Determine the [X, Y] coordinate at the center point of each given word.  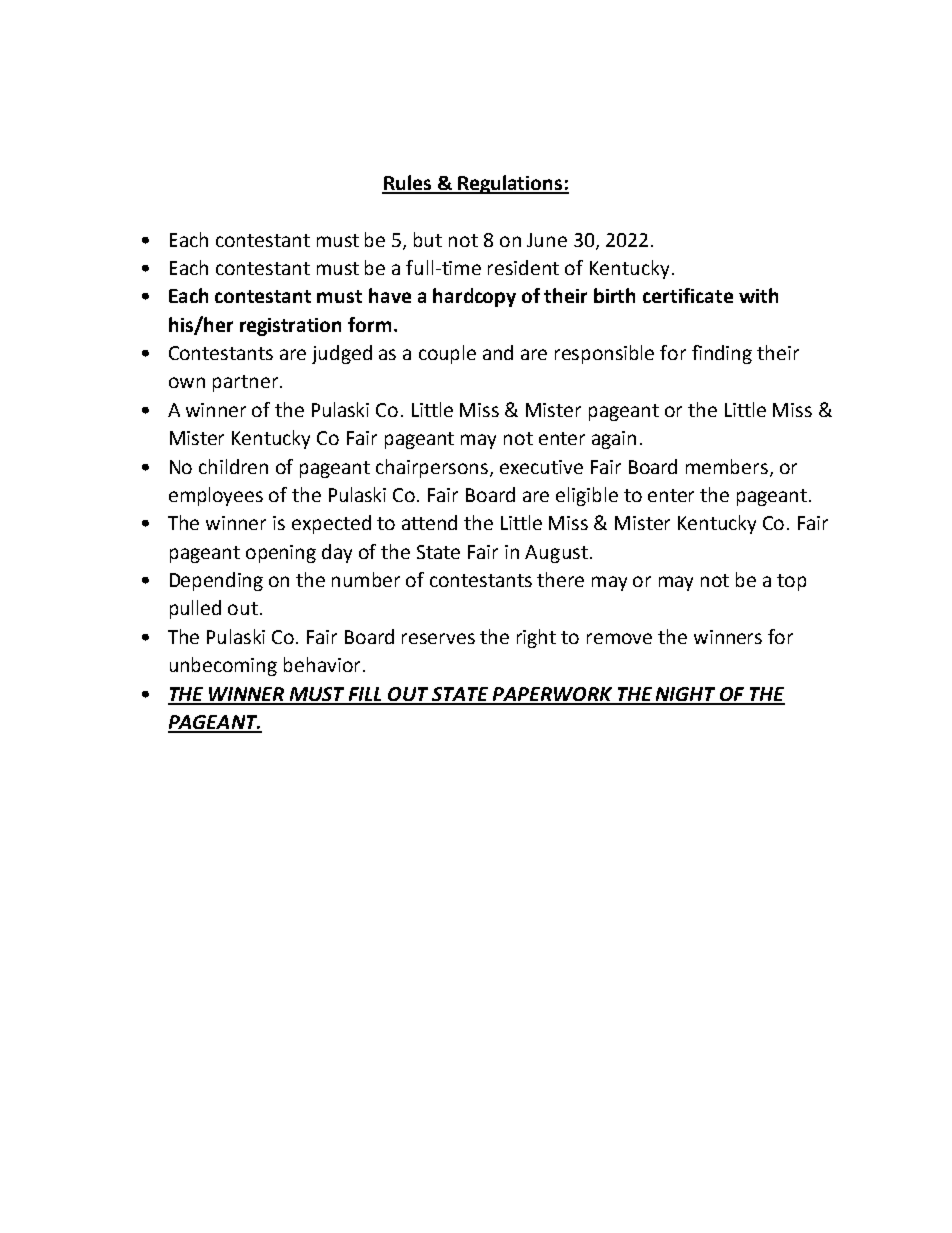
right [536, 638]
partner [245, 383]
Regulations [510, 184]
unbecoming [223, 666]
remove [619, 638]
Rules [408, 184]
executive [541, 467]
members [727, 466]
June [547, 240]
